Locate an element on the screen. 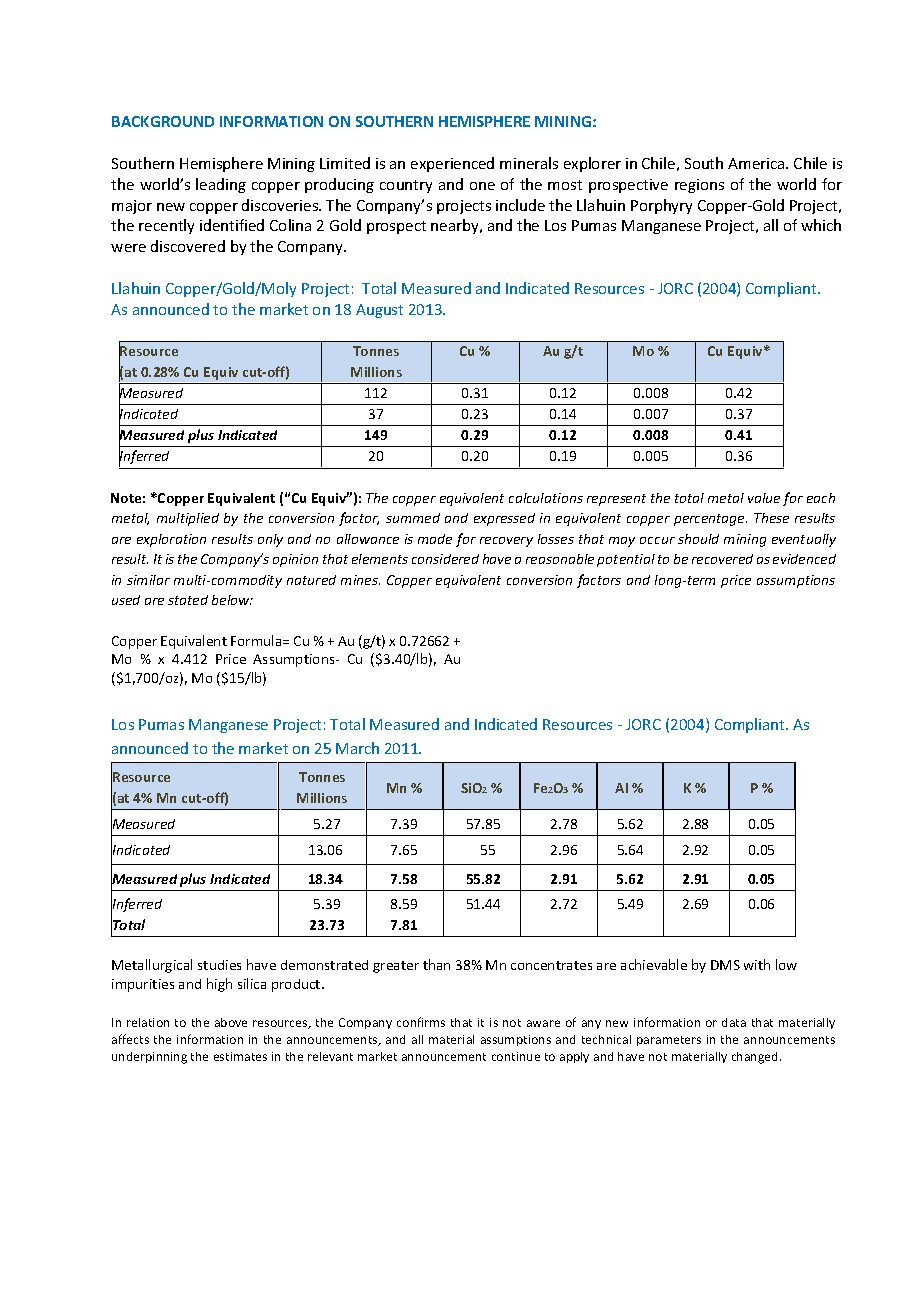 The height and width of the screenshot is (1307, 924). America is located at coordinates (757, 163).
